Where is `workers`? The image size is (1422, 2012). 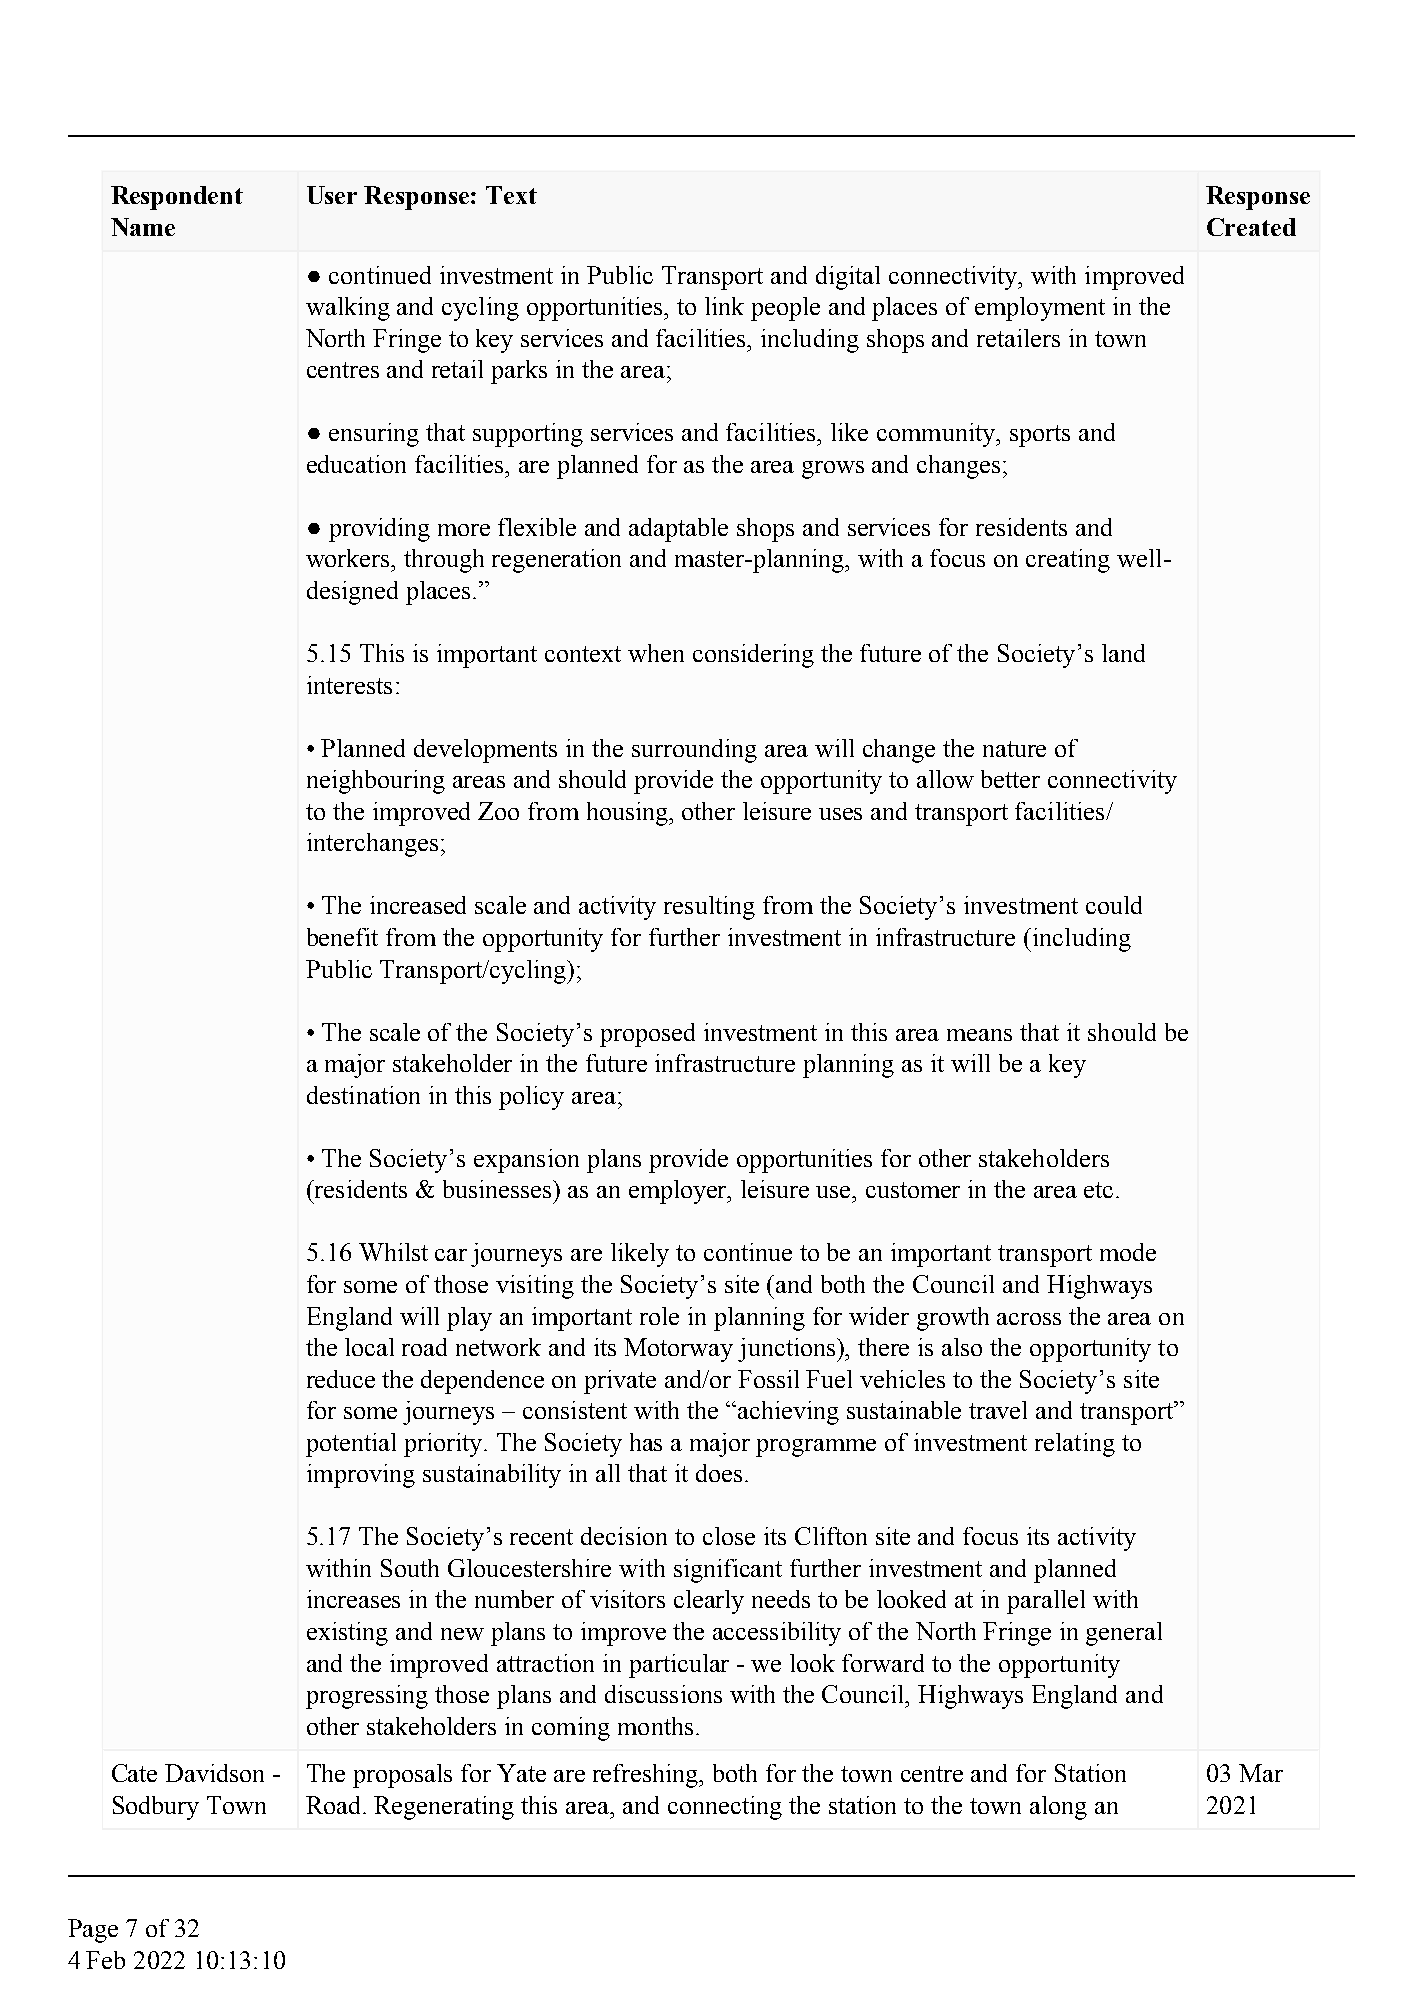
workers is located at coordinates (349, 558).
